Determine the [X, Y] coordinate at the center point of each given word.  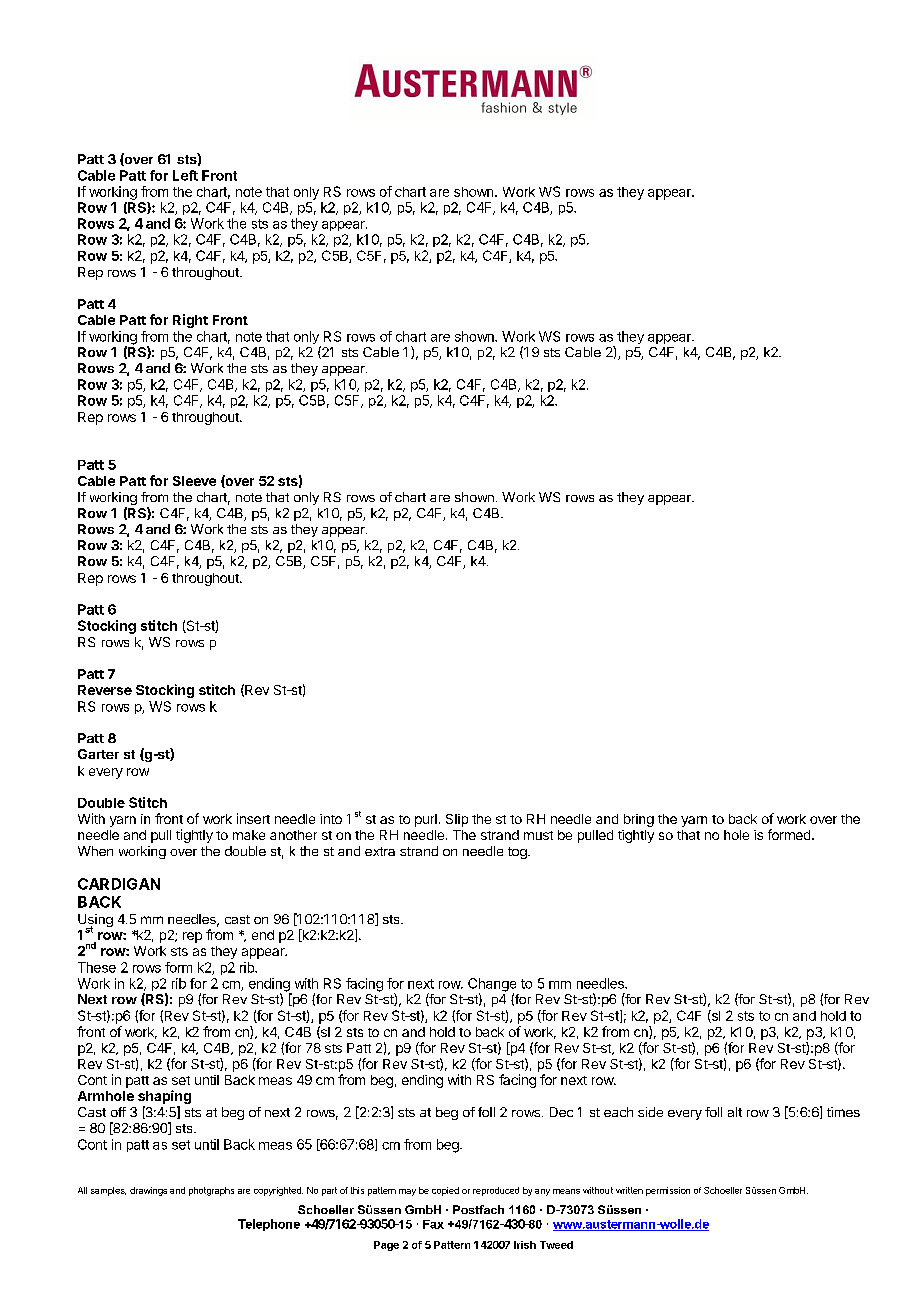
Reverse [105, 690]
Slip [457, 820]
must [538, 835]
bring [639, 820]
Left [185, 175]
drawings [148, 1191]
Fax [433, 1224]
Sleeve [194, 481]
